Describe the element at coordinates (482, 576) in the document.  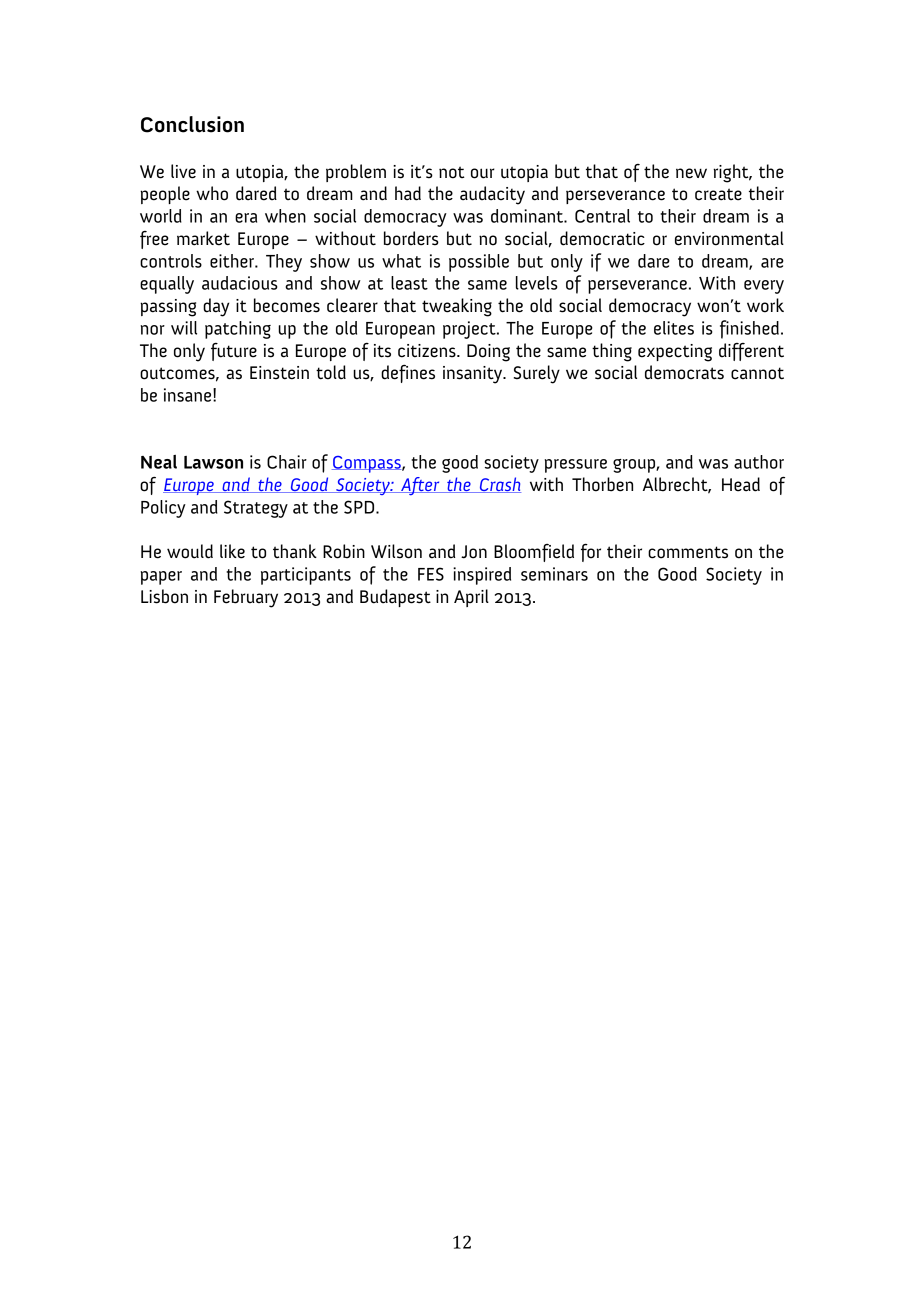
I see `inspired` at that location.
